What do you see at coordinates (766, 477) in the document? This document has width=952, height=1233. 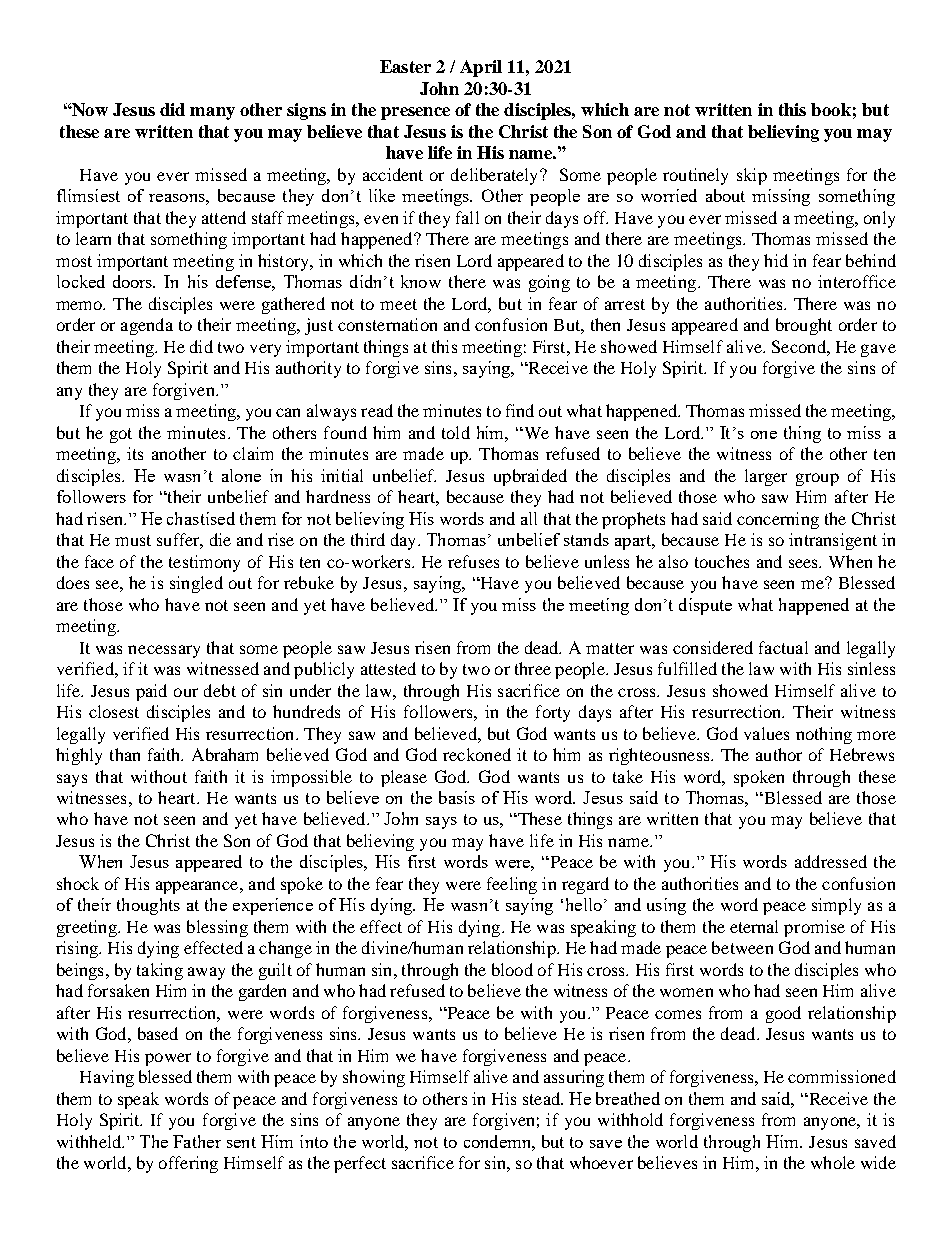 I see `larger` at bounding box center [766, 477].
